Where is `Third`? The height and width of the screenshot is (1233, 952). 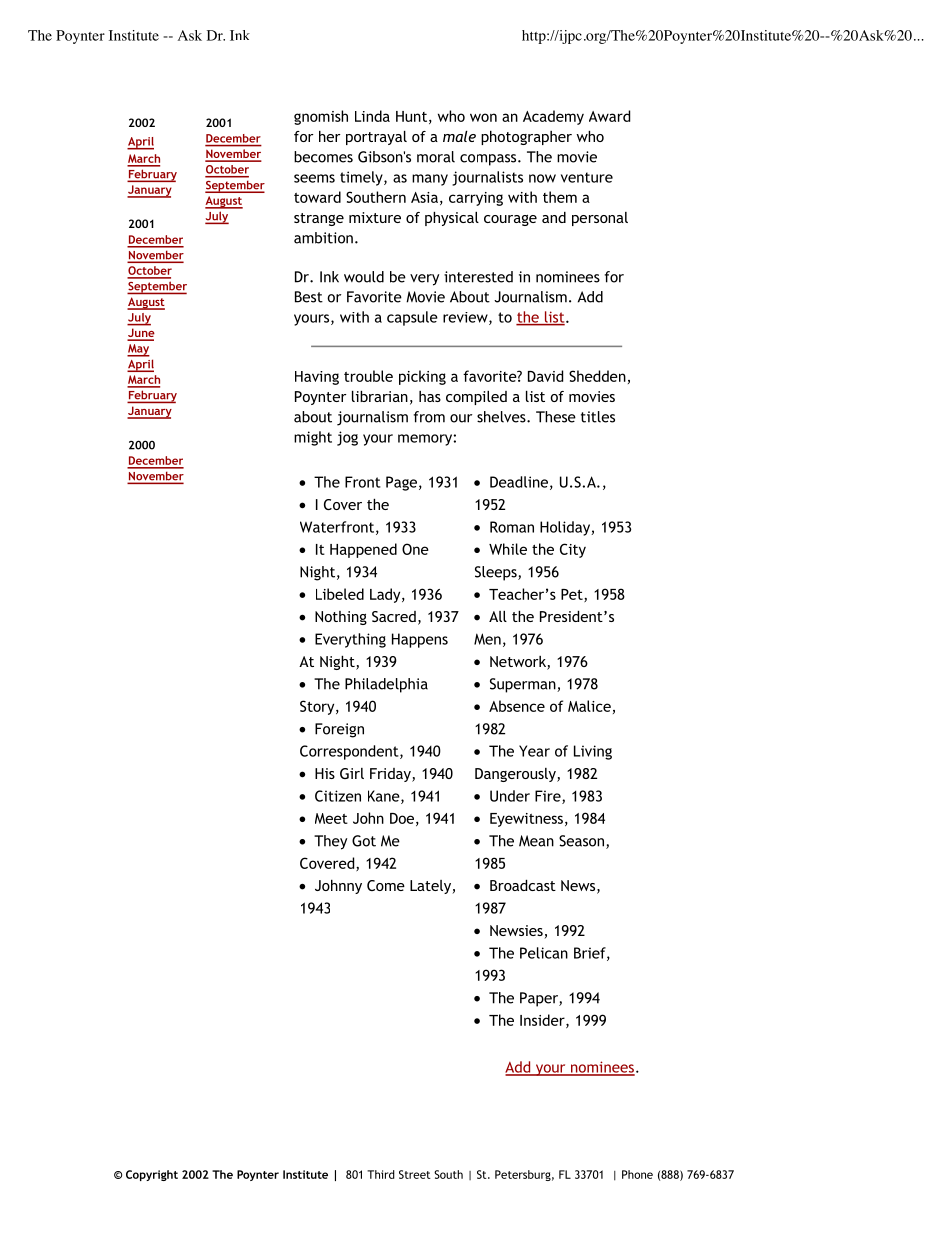 Third is located at coordinates (381, 1174).
